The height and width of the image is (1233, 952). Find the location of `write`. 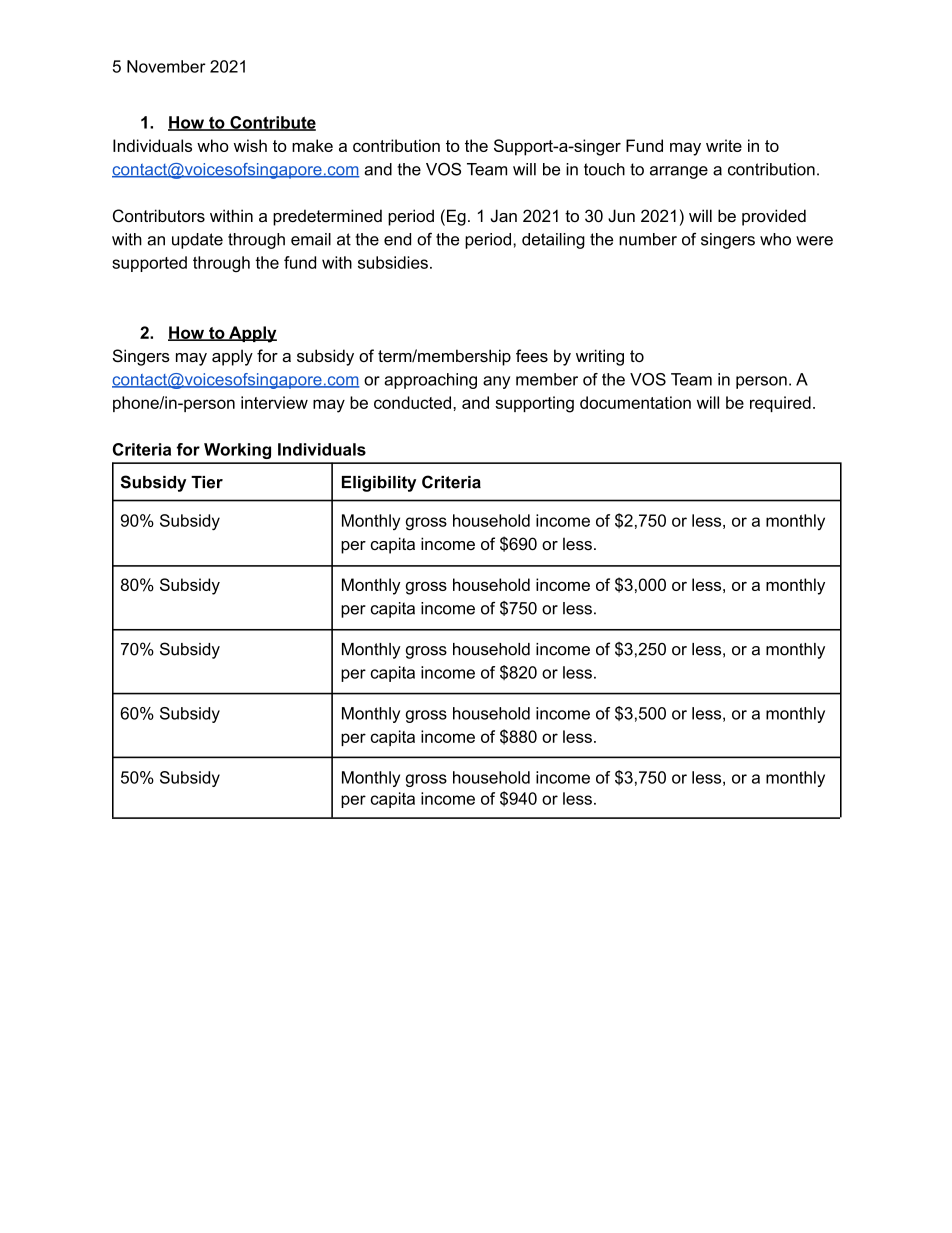

write is located at coordinates (724, 145).
